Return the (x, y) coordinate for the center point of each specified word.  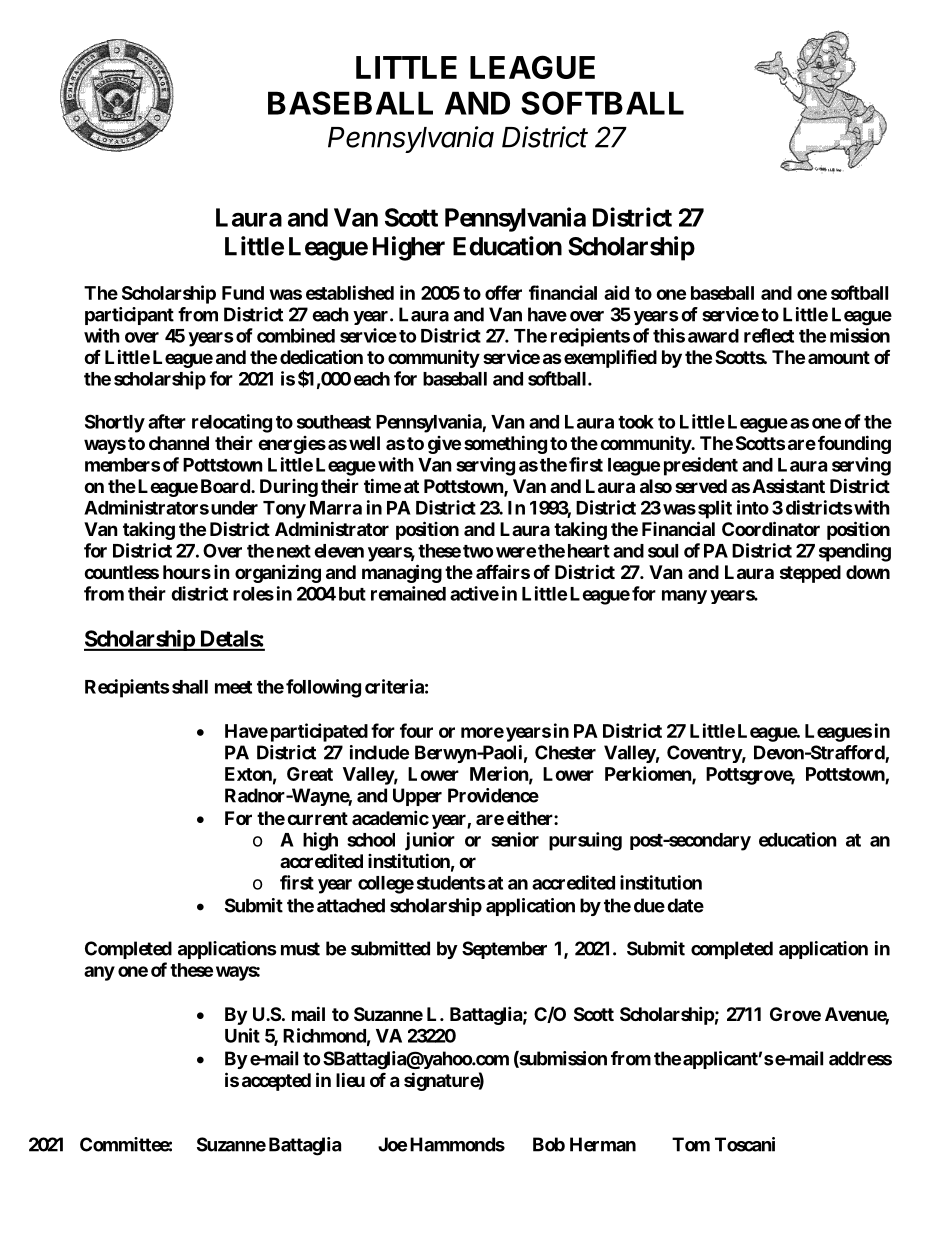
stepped (810, 574)
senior (515, 839)
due (649, 905)
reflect (769, 335)
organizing (278, 573)
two (478, 551)
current (317, 818)
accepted (276, 1082)
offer (503, 292)
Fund (243, 293)
